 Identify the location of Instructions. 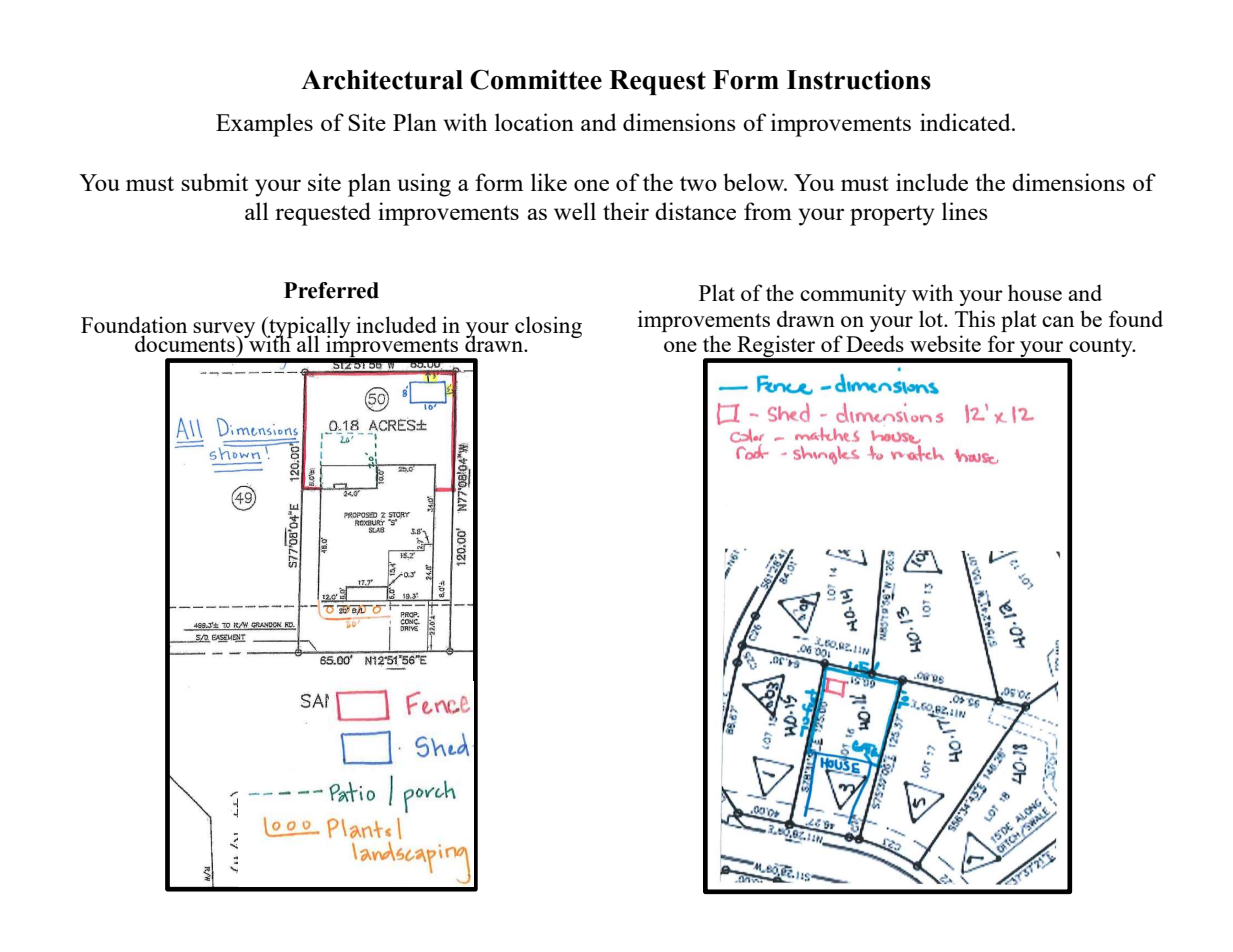
(859, 79).
